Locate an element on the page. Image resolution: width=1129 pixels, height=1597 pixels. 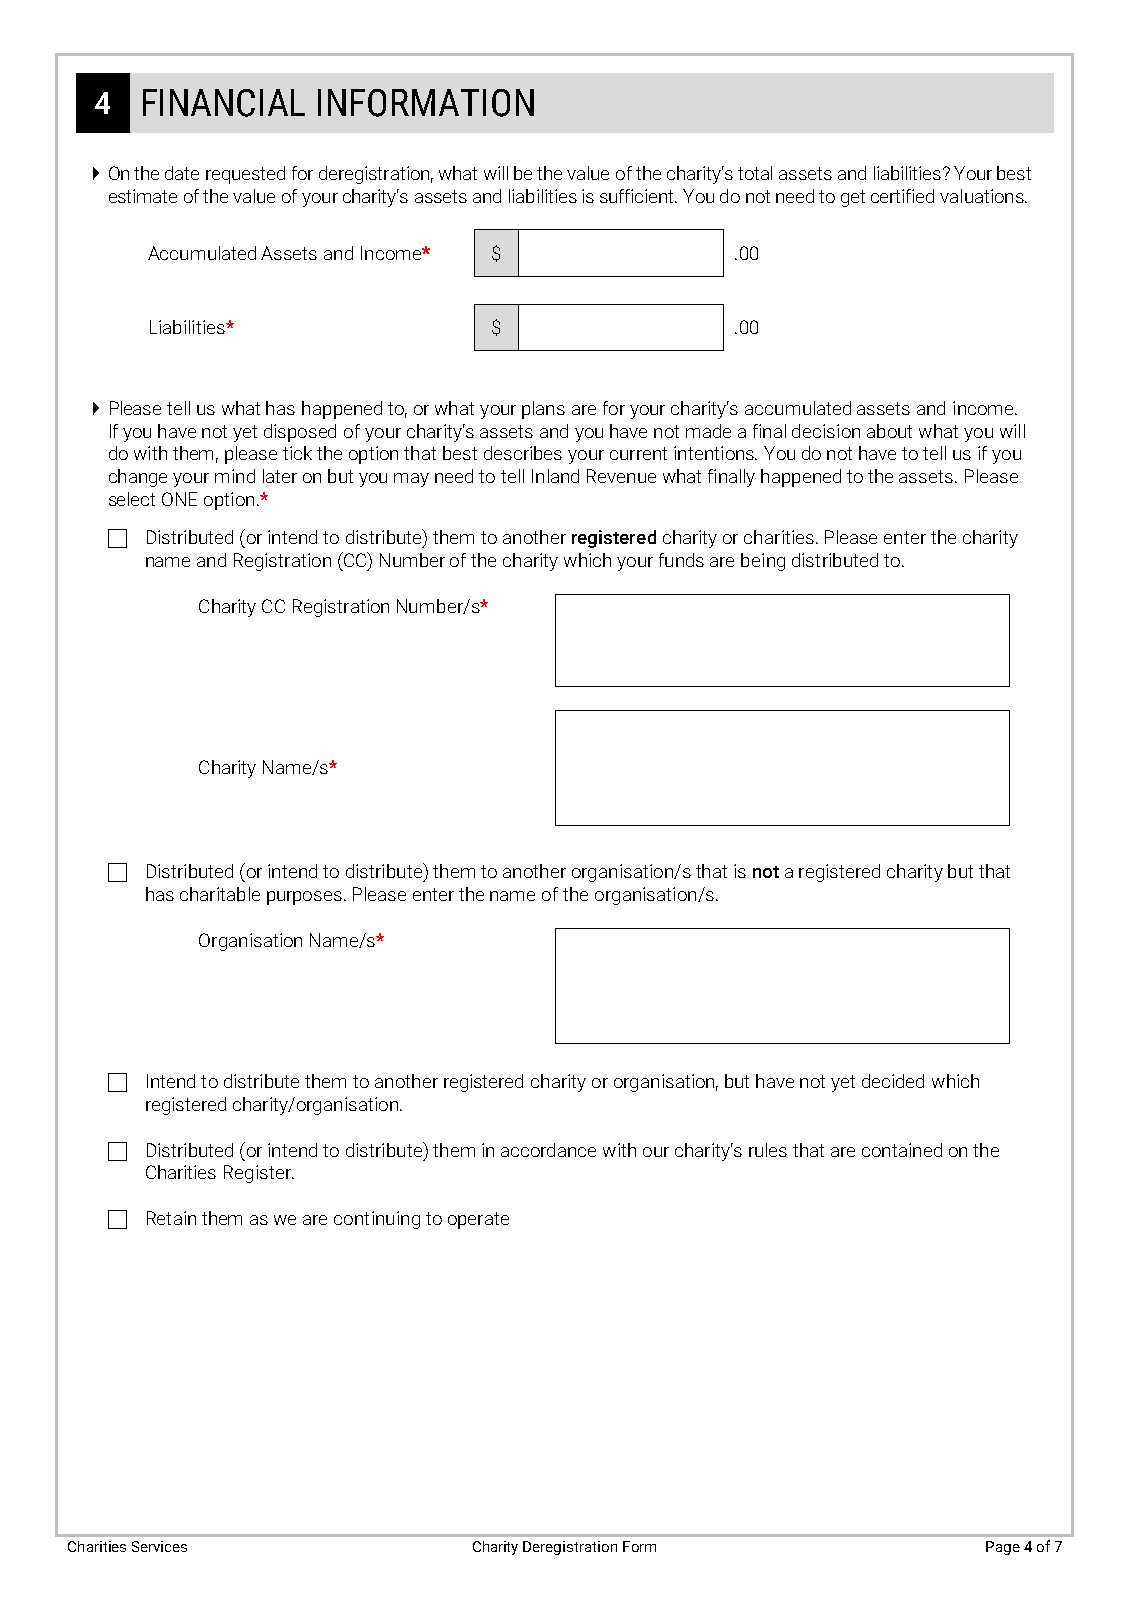
certified is located at coordinates (902, 196).
